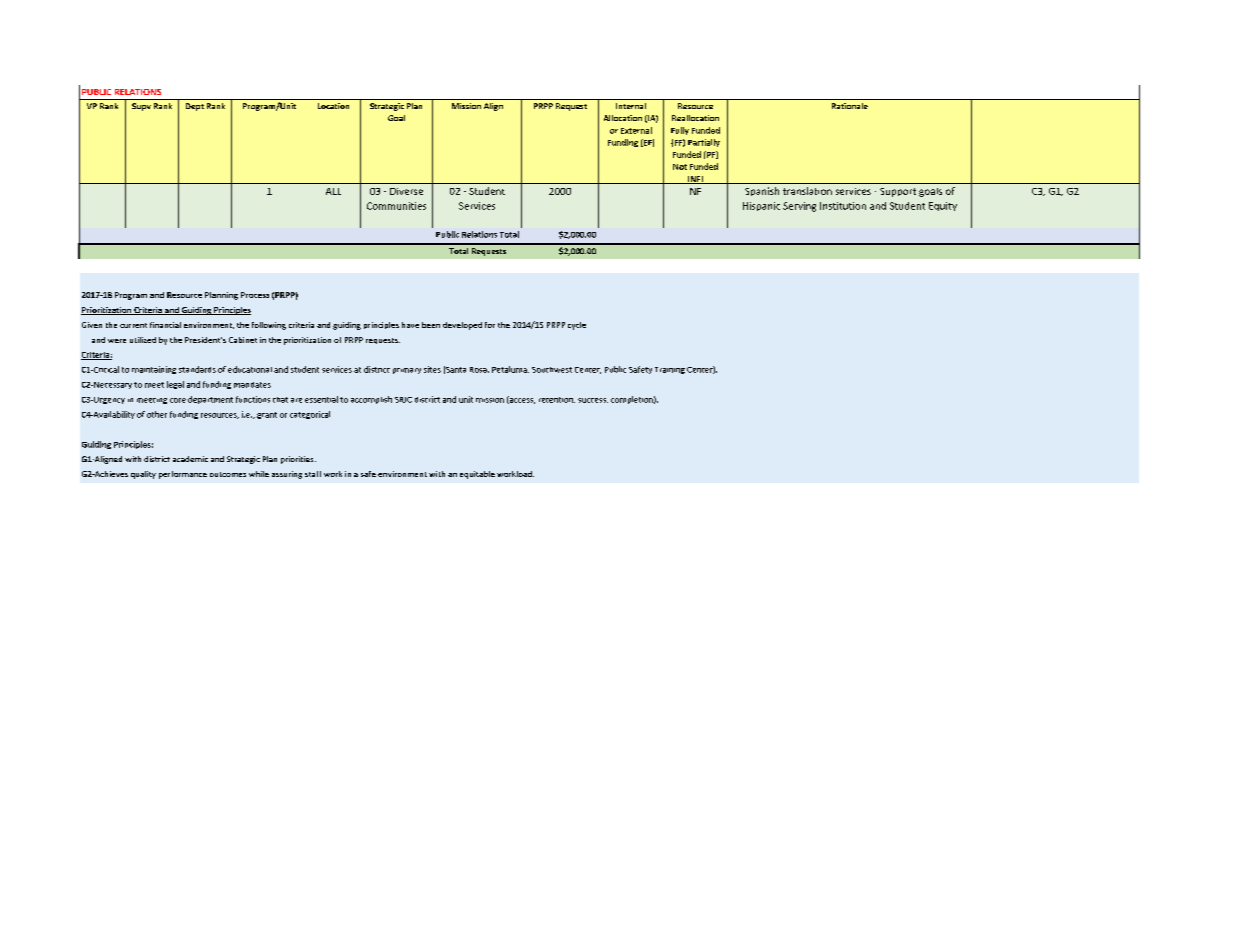  Describe the element at coordinates (631, 106) in the screenshot. I see `Internal` at that location.
